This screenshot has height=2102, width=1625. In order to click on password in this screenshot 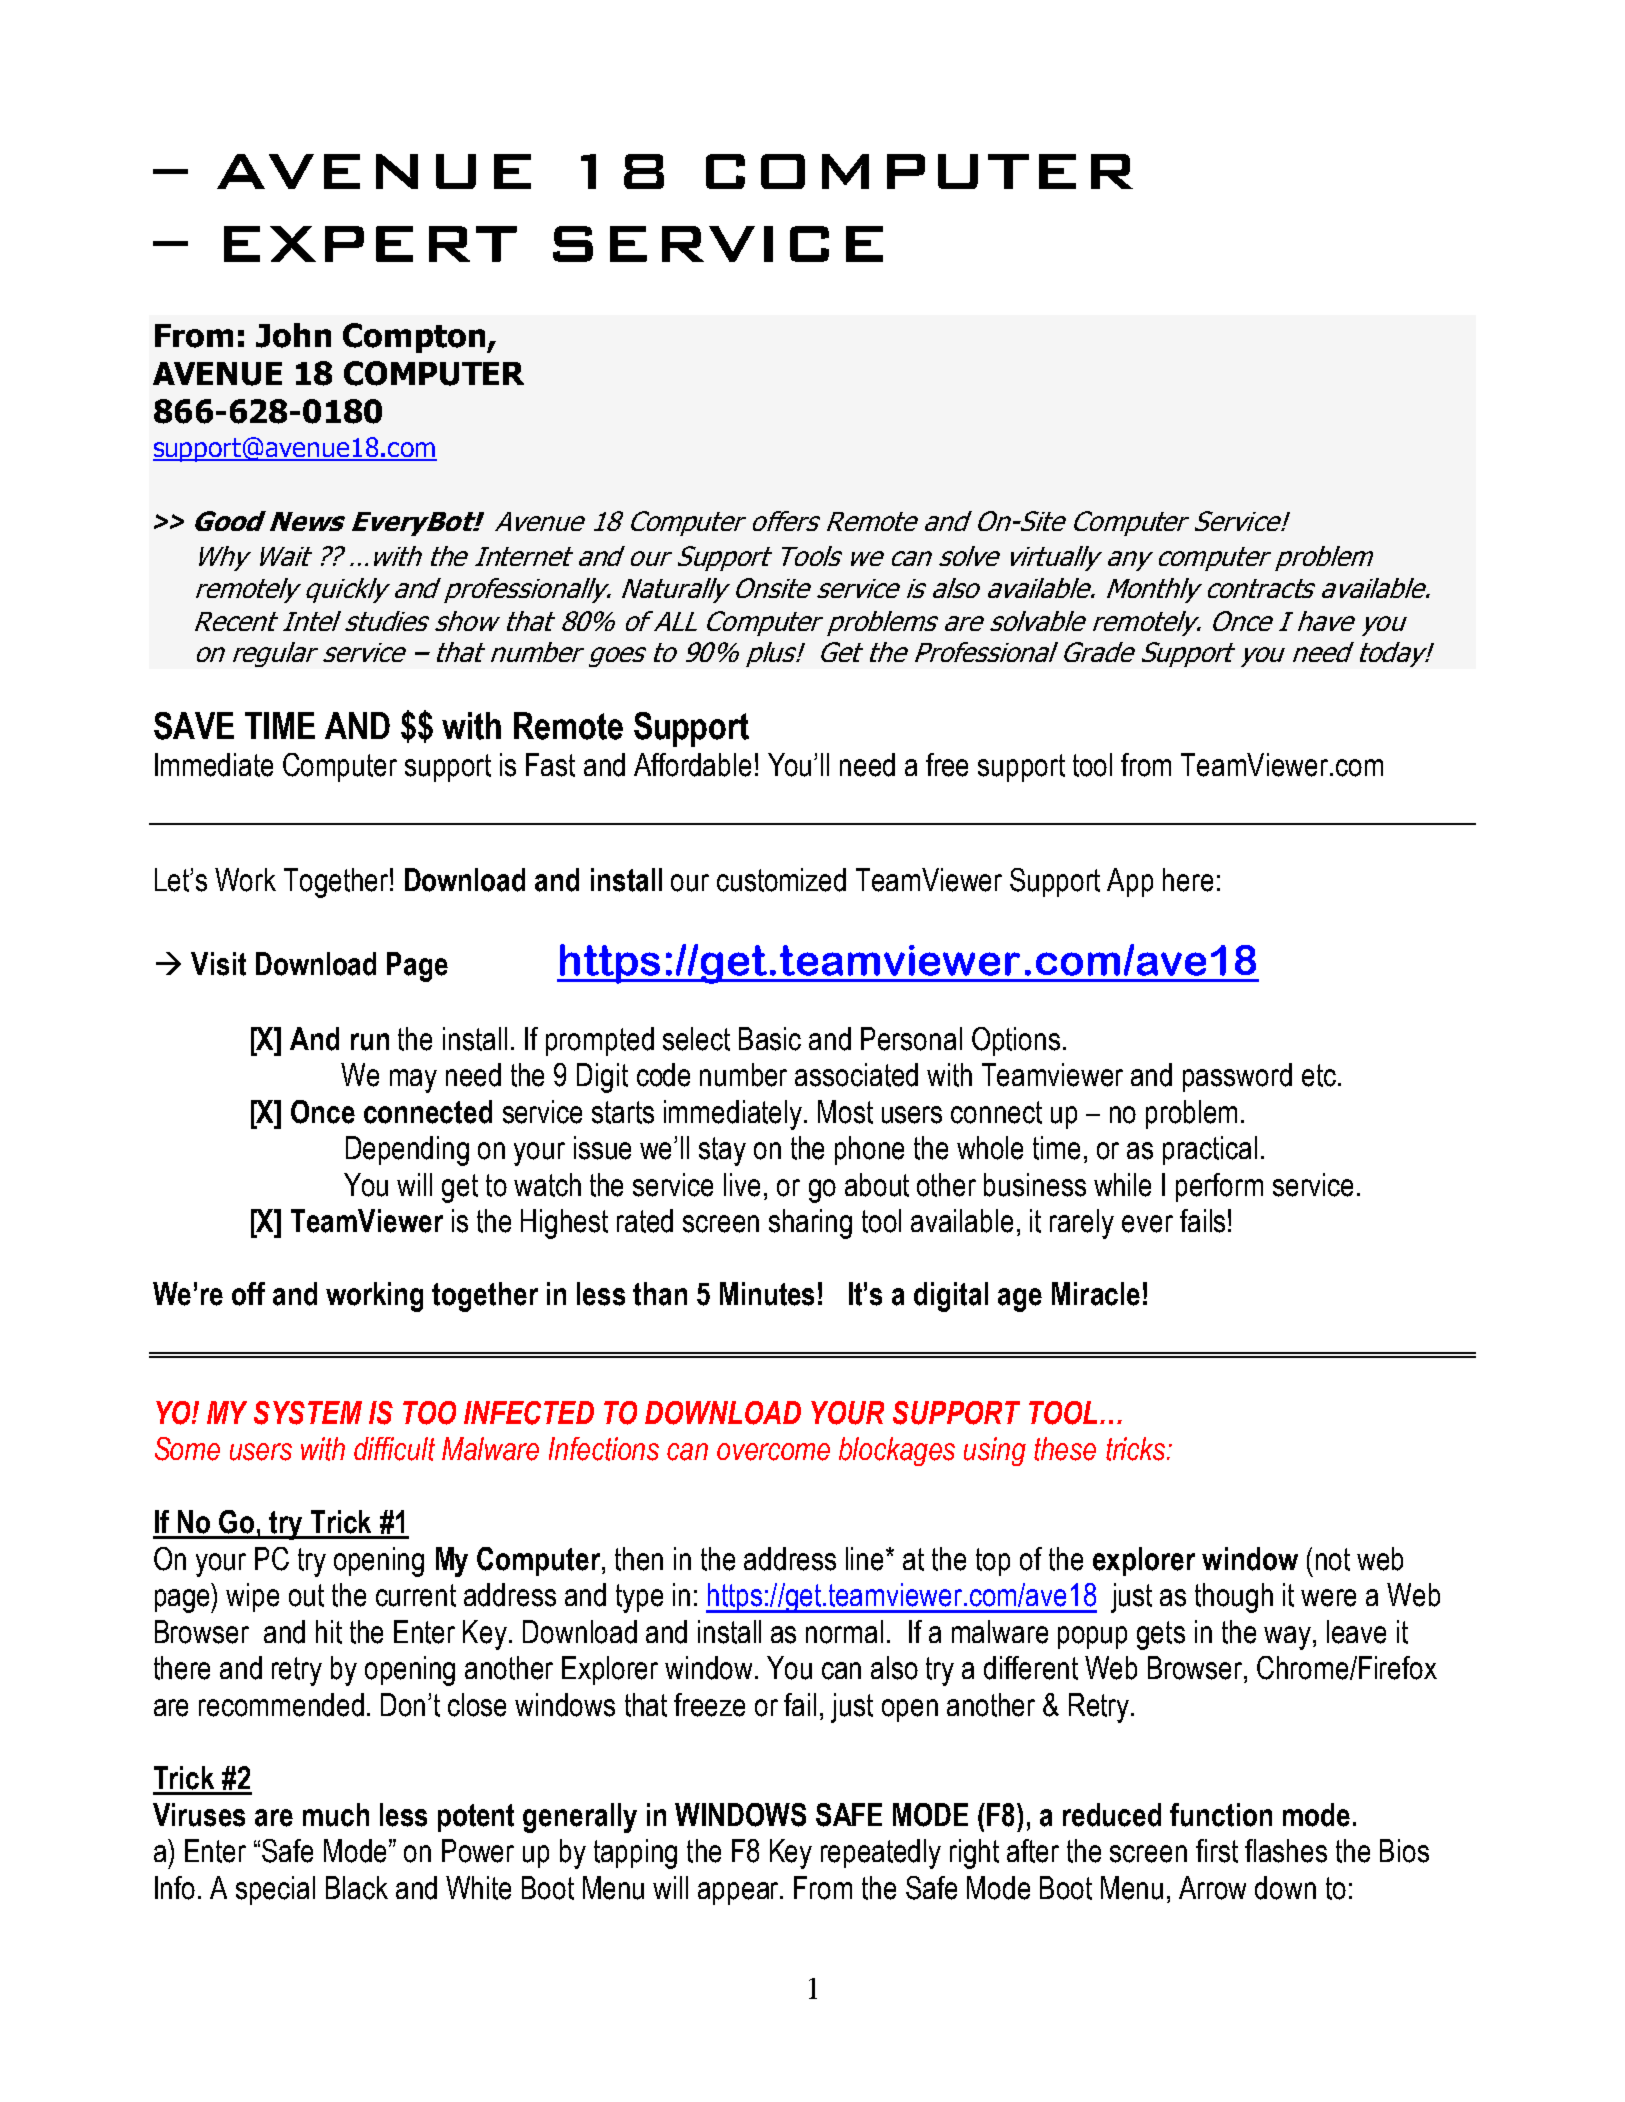, I will do `click(1237, 1077)`.
